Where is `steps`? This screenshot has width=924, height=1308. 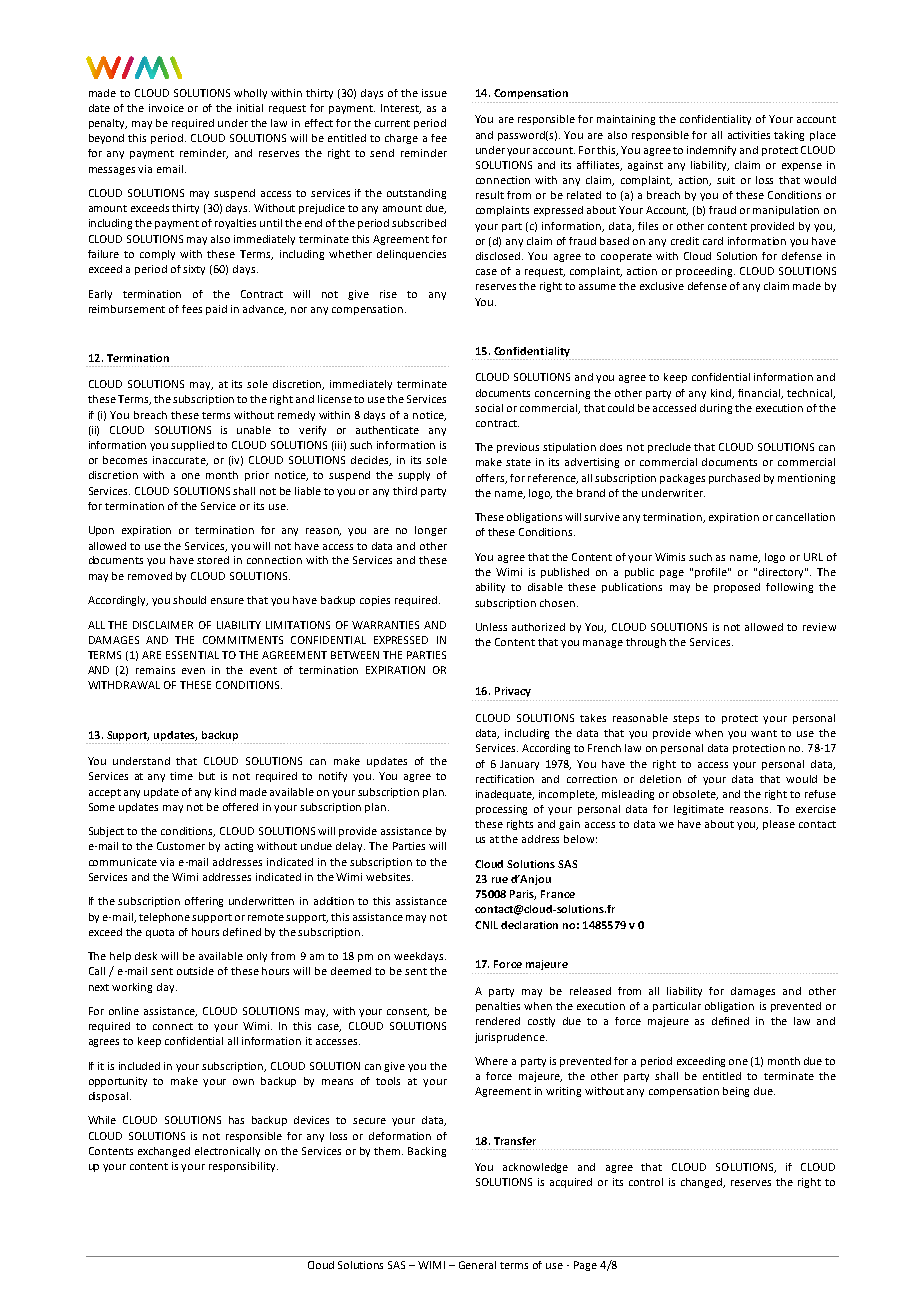 steps is located at coordinates (686, 719).
